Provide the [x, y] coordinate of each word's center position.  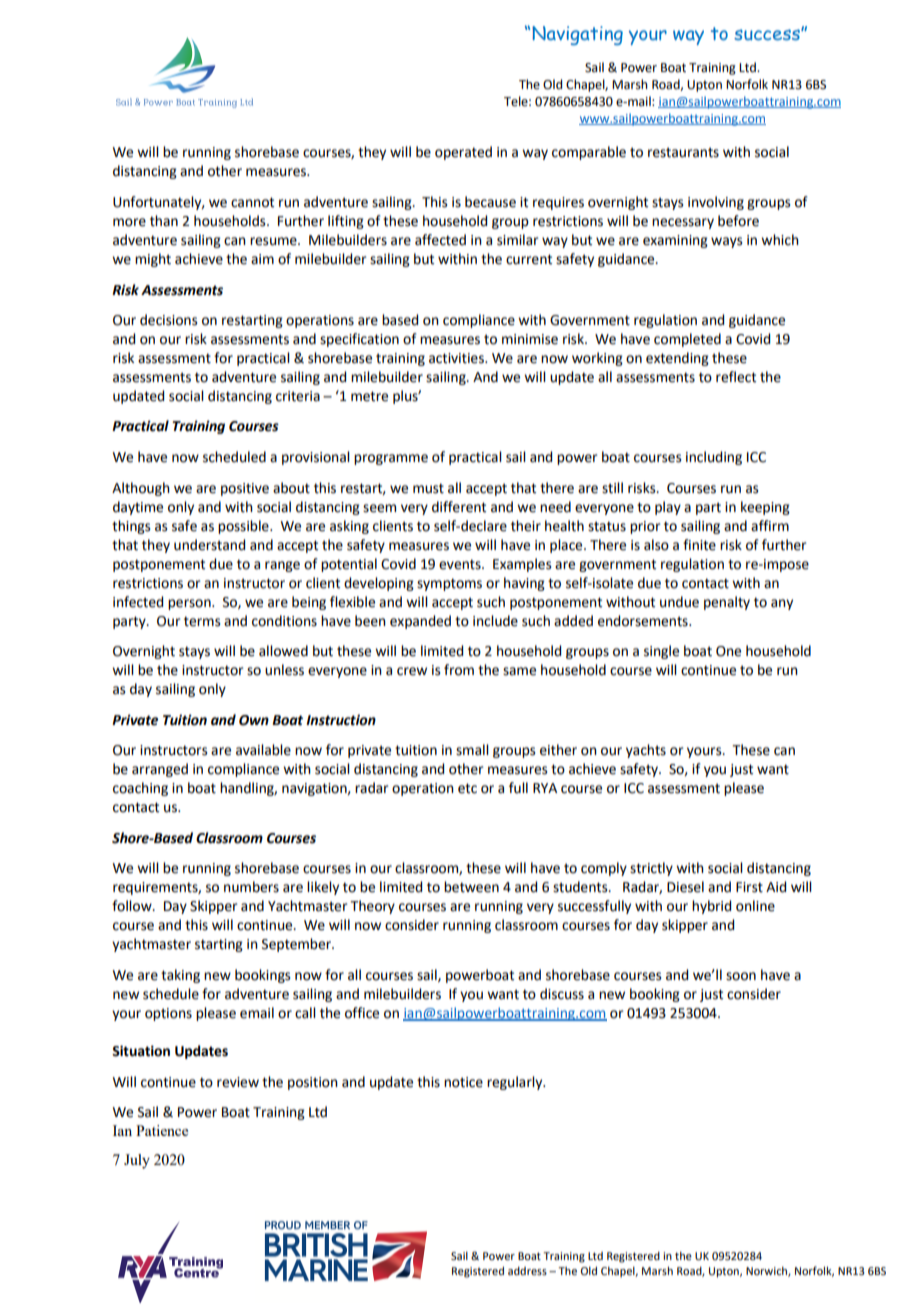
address [527, 1271]
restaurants [683, 152]
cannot [252, 202]
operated [463, 153]
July [137, 1161]
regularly [516, 1083]
